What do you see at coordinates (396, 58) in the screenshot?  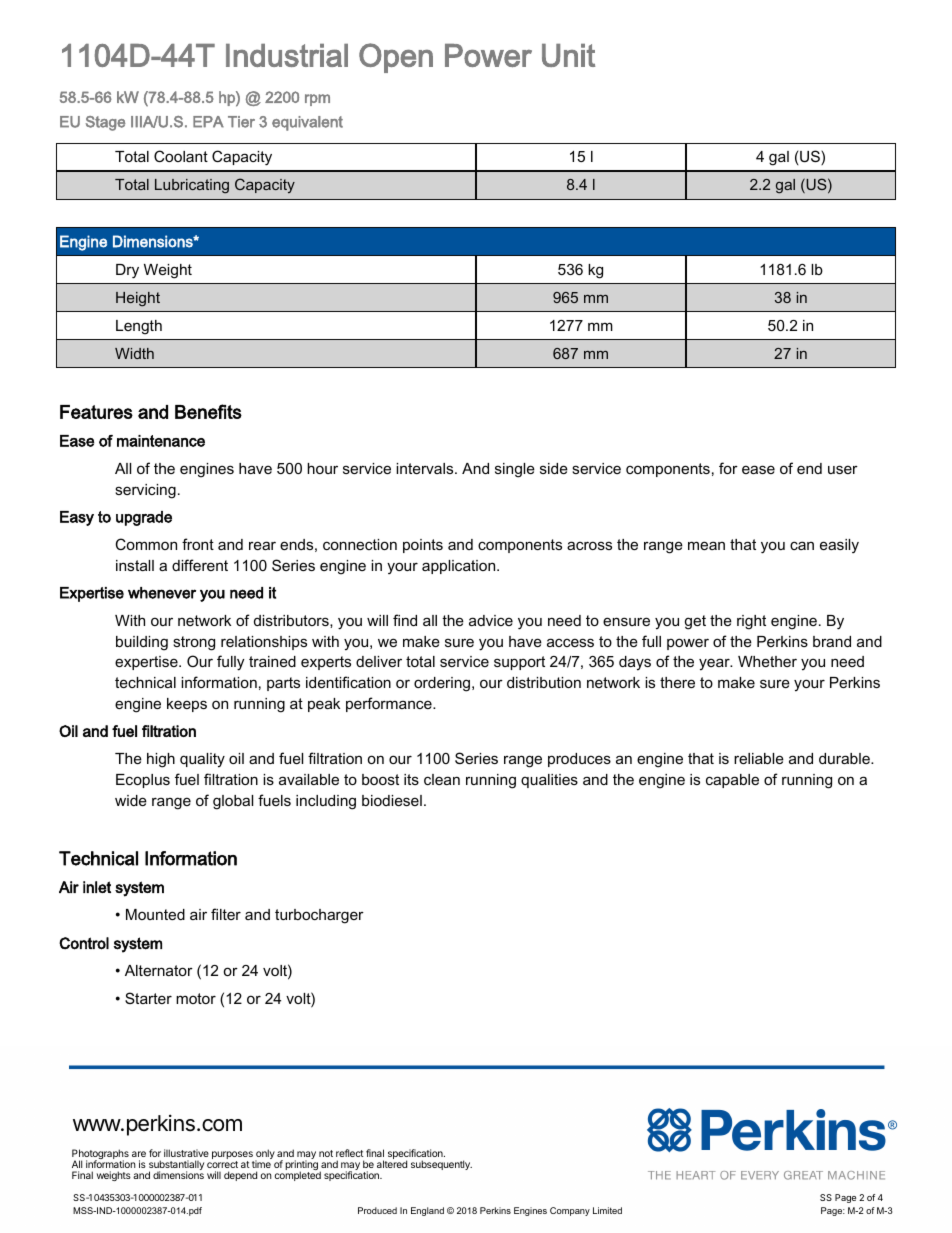 I see `Open` at bounding box center [396, 58].
